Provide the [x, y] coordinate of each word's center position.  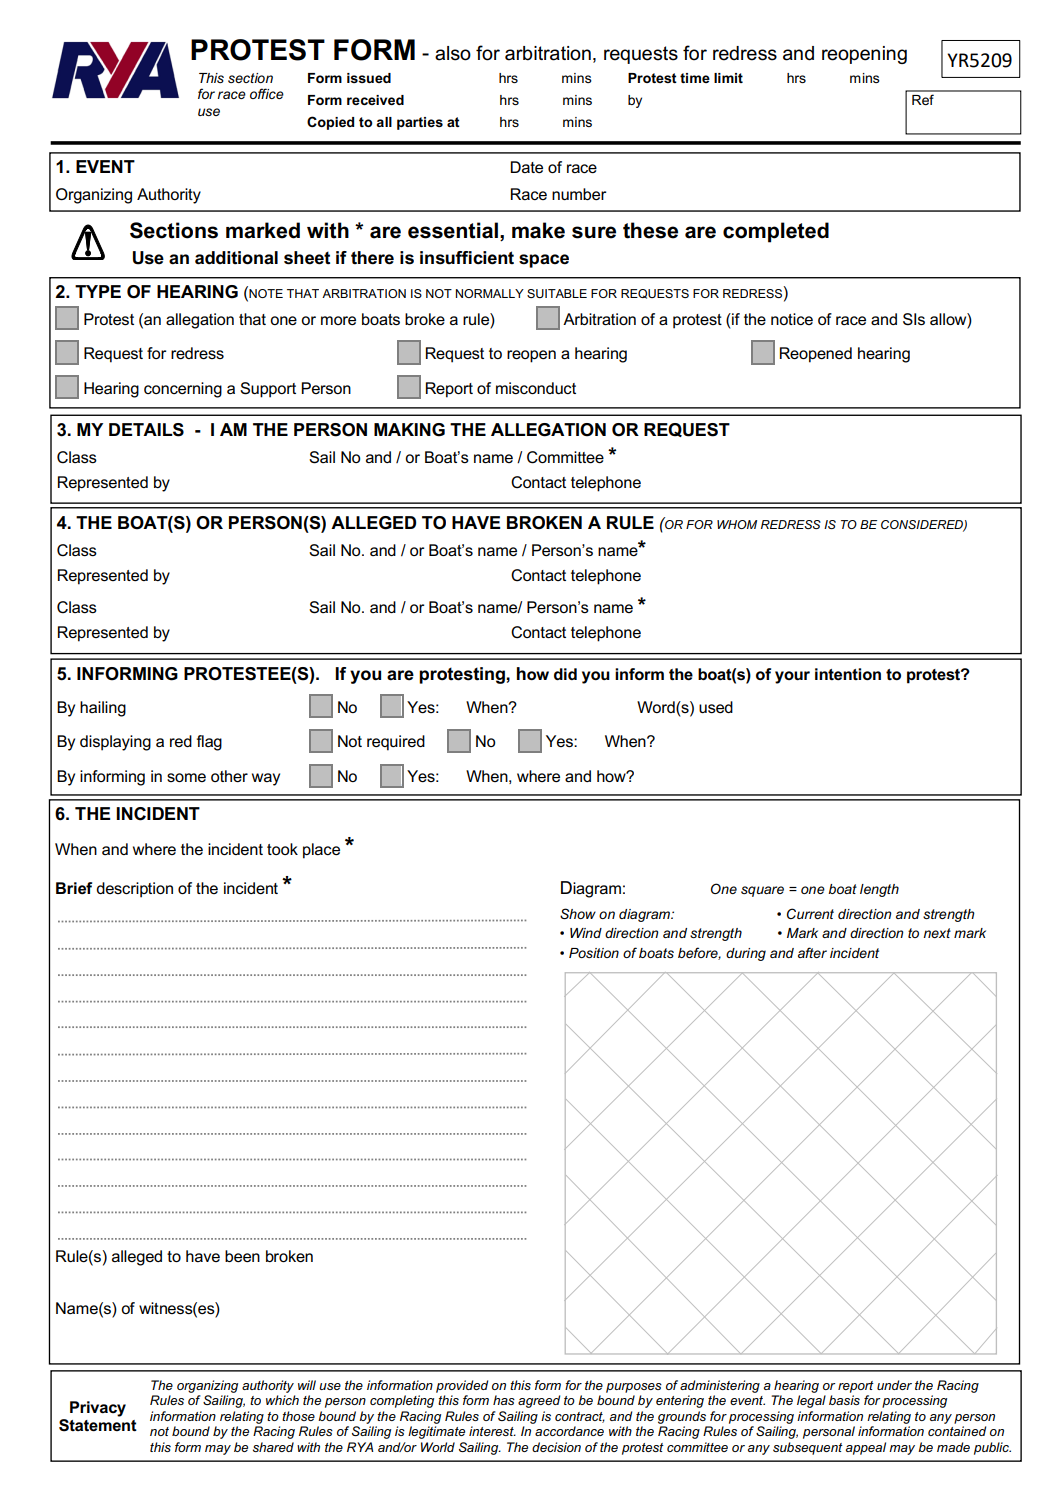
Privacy [98, 1409]
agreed [539, 1401]
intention [848, 674]
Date [526, 167]
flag [209, 743]
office [267, 93]
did [565, 674]
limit [728, 78]
